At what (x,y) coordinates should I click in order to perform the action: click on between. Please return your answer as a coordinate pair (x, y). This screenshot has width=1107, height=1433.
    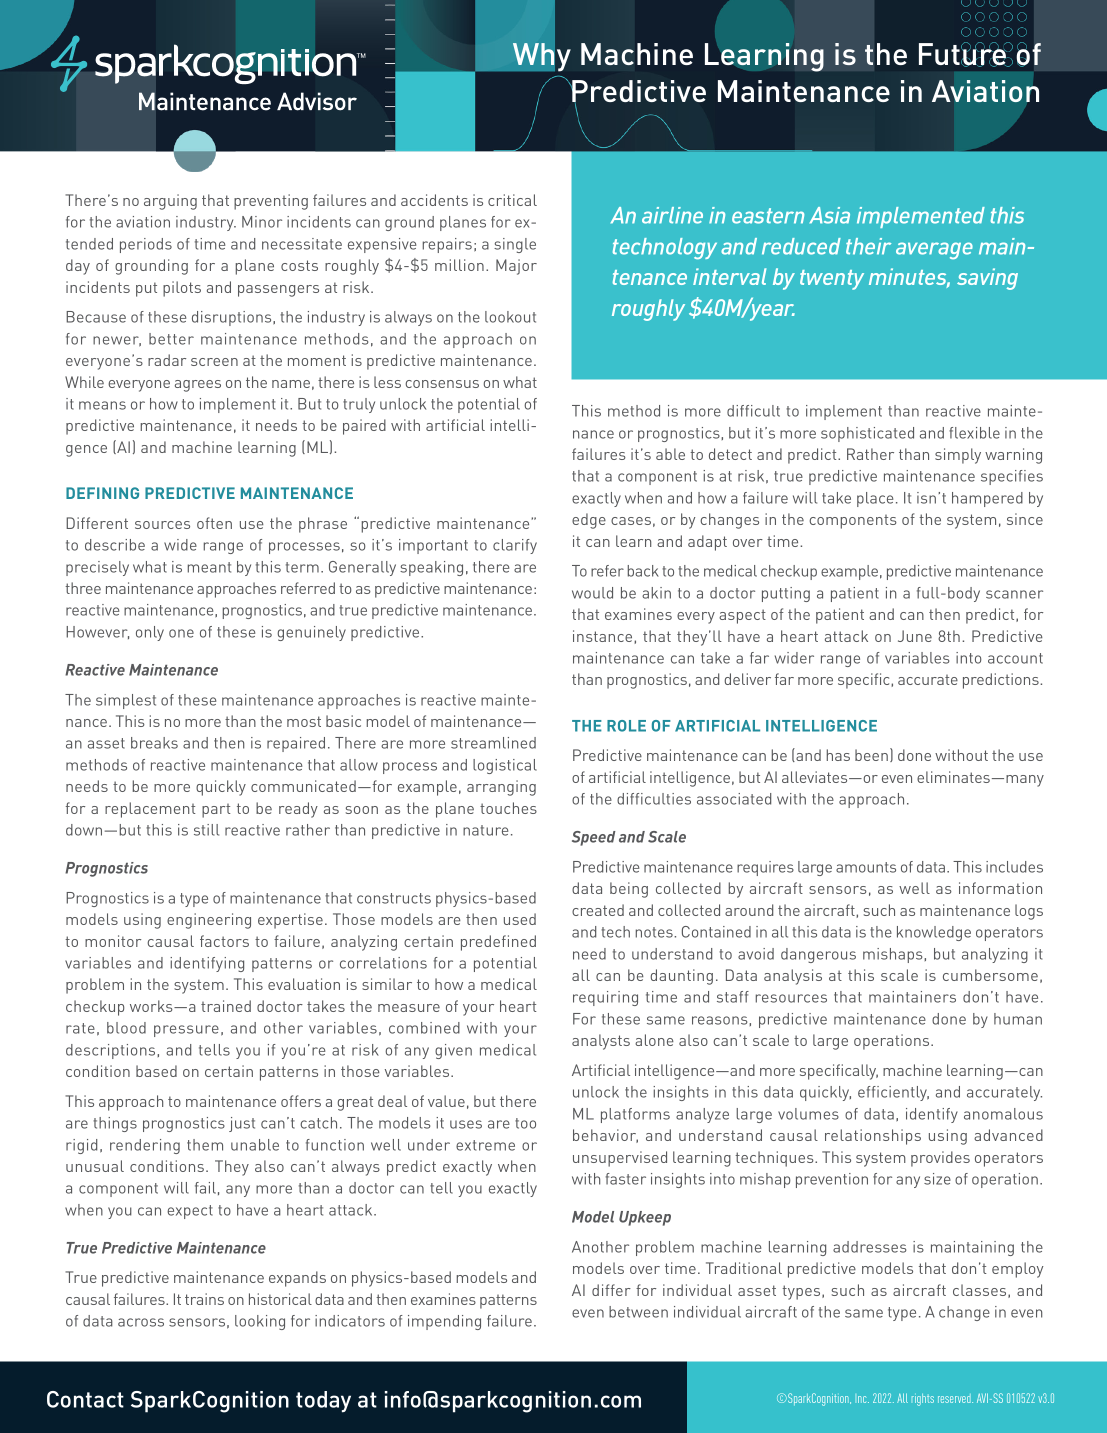
    Looking at the image, I should click on (638, 1312).
